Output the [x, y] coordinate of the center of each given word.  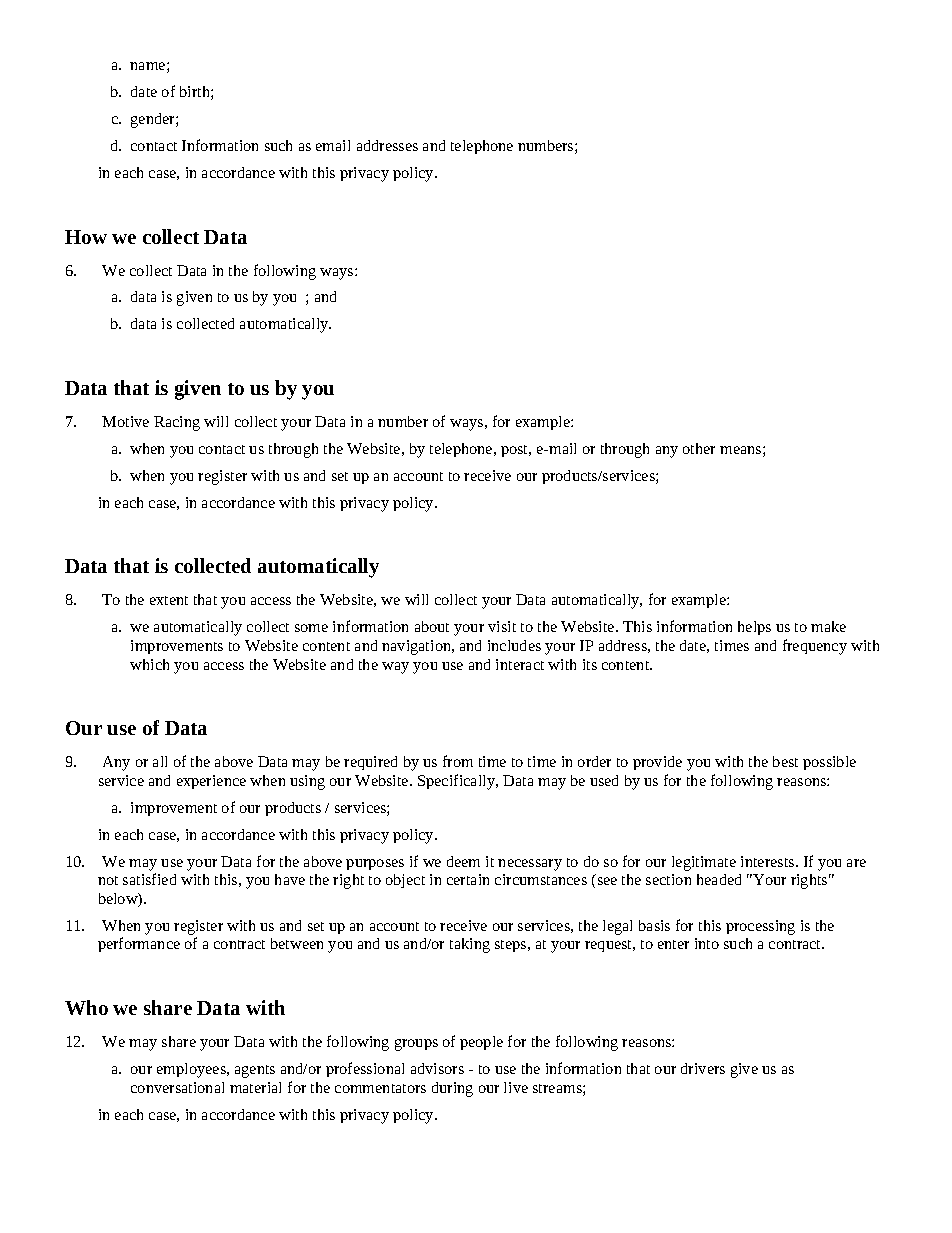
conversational [177, 1087]
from [458, 761]
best [785, 761]
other [699, 448]
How [86, 237]
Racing [177, 423]
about [432, 626]
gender [154, 120]
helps [754, 628]
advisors [437, 1068]
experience [211, 782]
